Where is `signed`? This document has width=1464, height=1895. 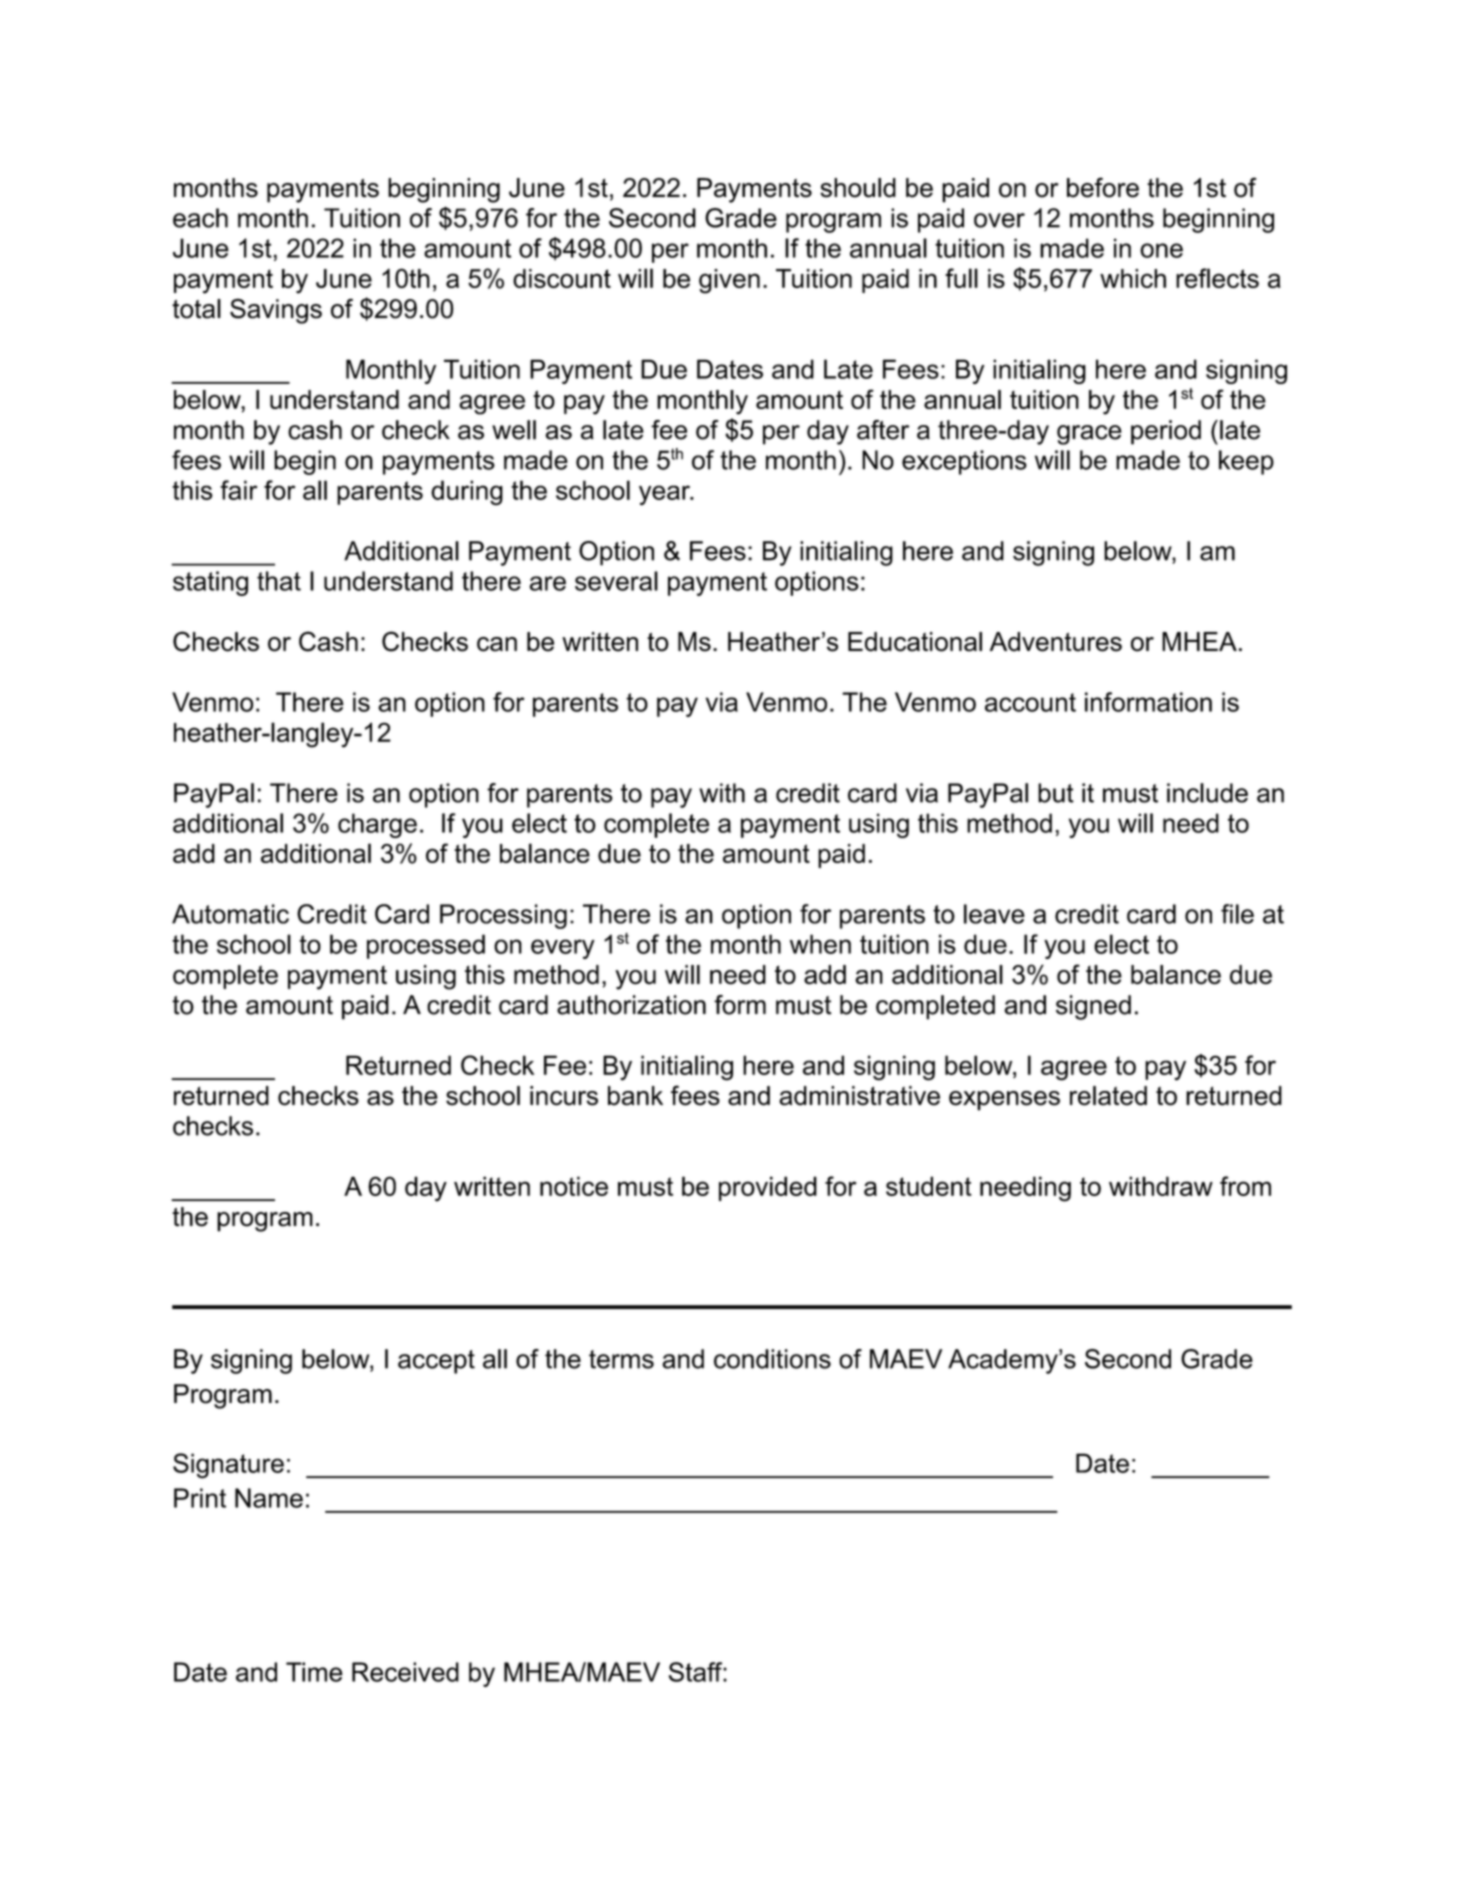
signed is located at coordinates (1093, 1007).
